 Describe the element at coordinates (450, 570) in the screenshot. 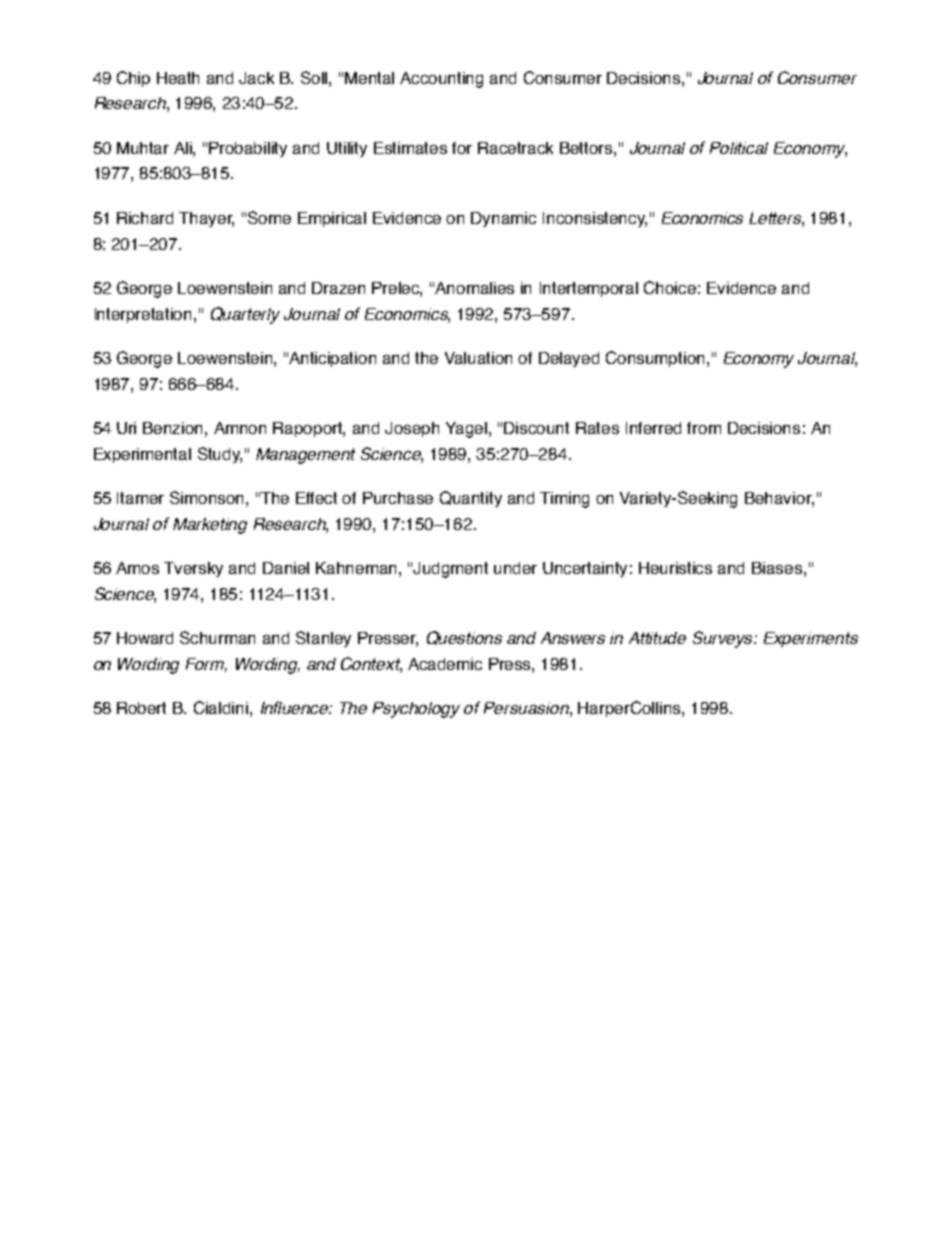

I see `Judgment` at that location.
